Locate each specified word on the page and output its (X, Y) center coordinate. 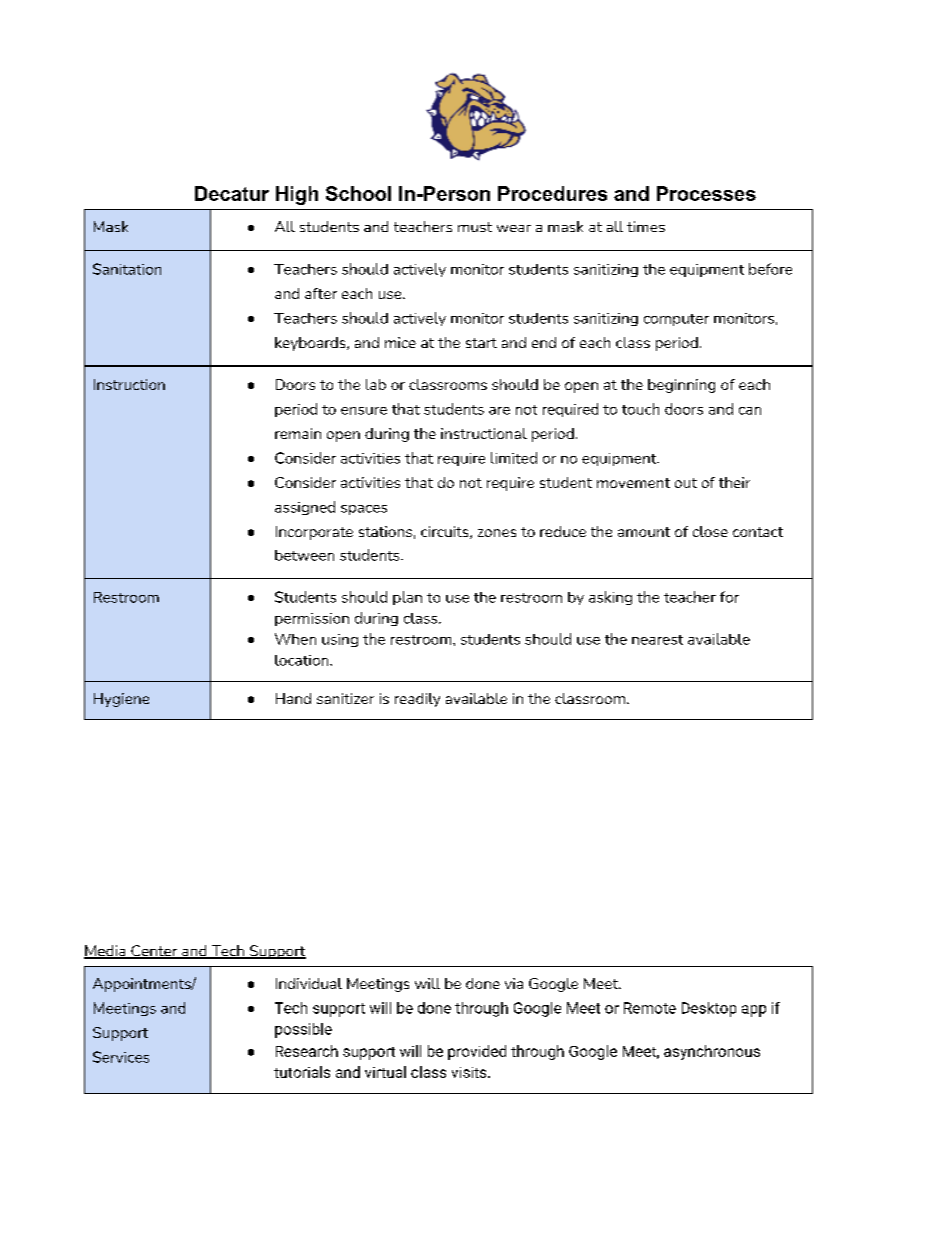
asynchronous (712, 1052)
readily (417, 700)
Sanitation (127, 269)
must (475, 227)
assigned (305, 508)
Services (121, 1057)
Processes (706, 193)
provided (477, 1052)
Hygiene (121, 700)
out (686, 483)
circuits (446, 532)
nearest (657, 640)
